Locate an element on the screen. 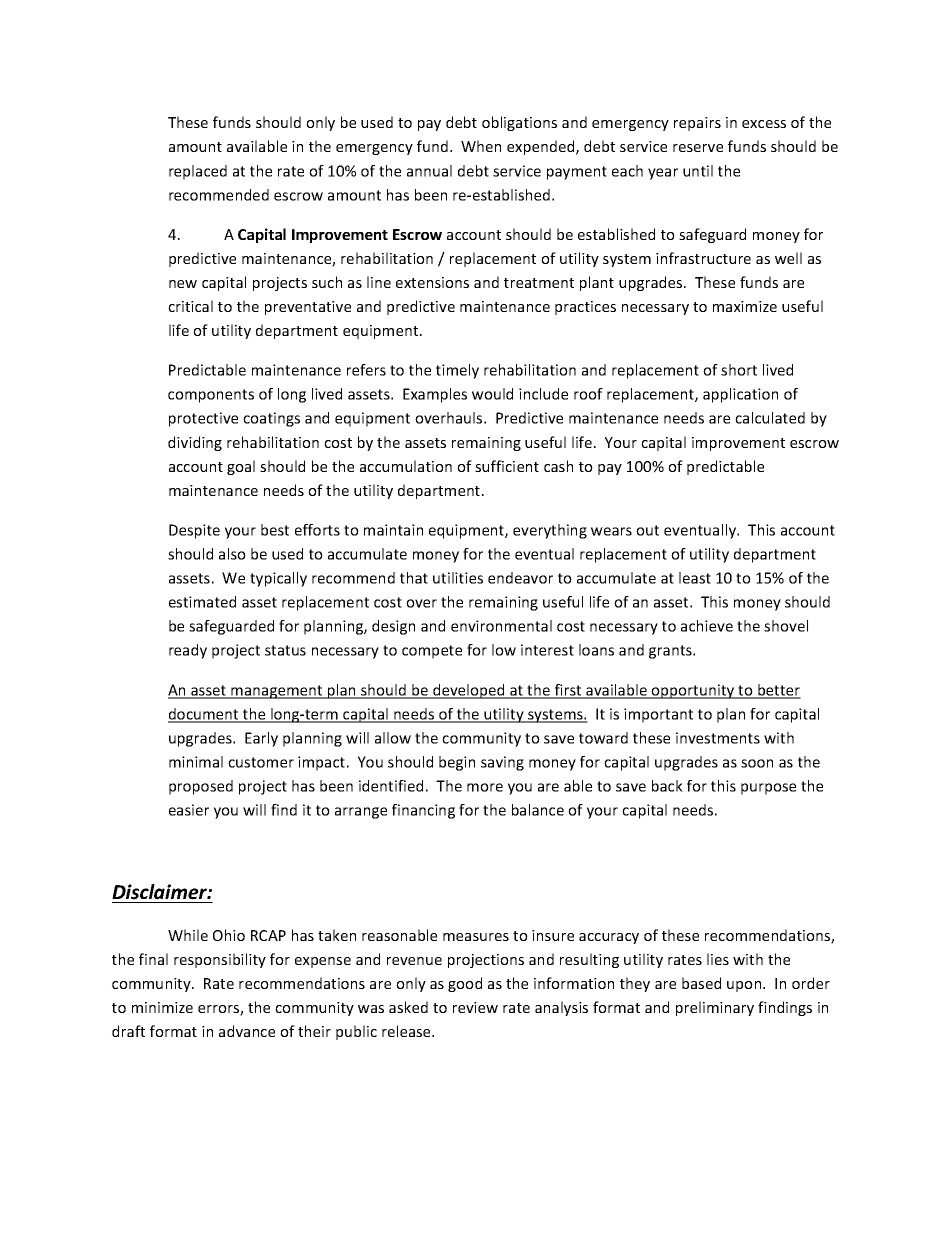  estimated is located at coordinates (202, 602).
